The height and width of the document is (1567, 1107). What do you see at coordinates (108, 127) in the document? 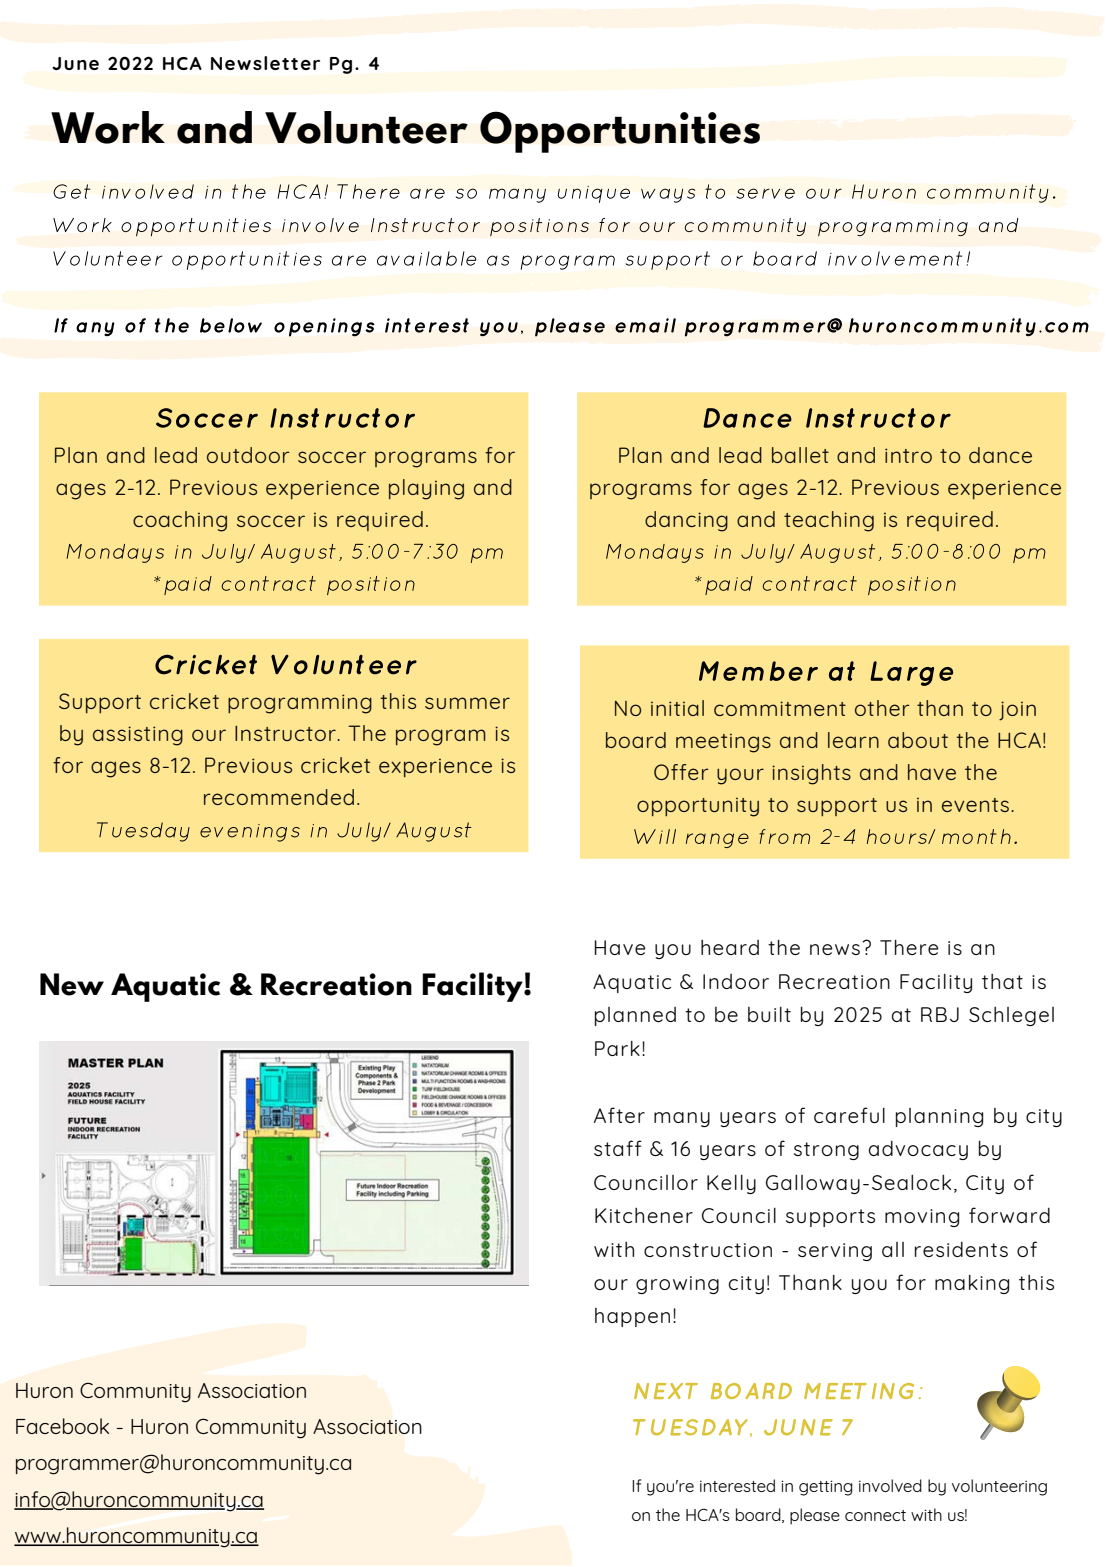
I see `Work` at bounding box center [108, 127].
